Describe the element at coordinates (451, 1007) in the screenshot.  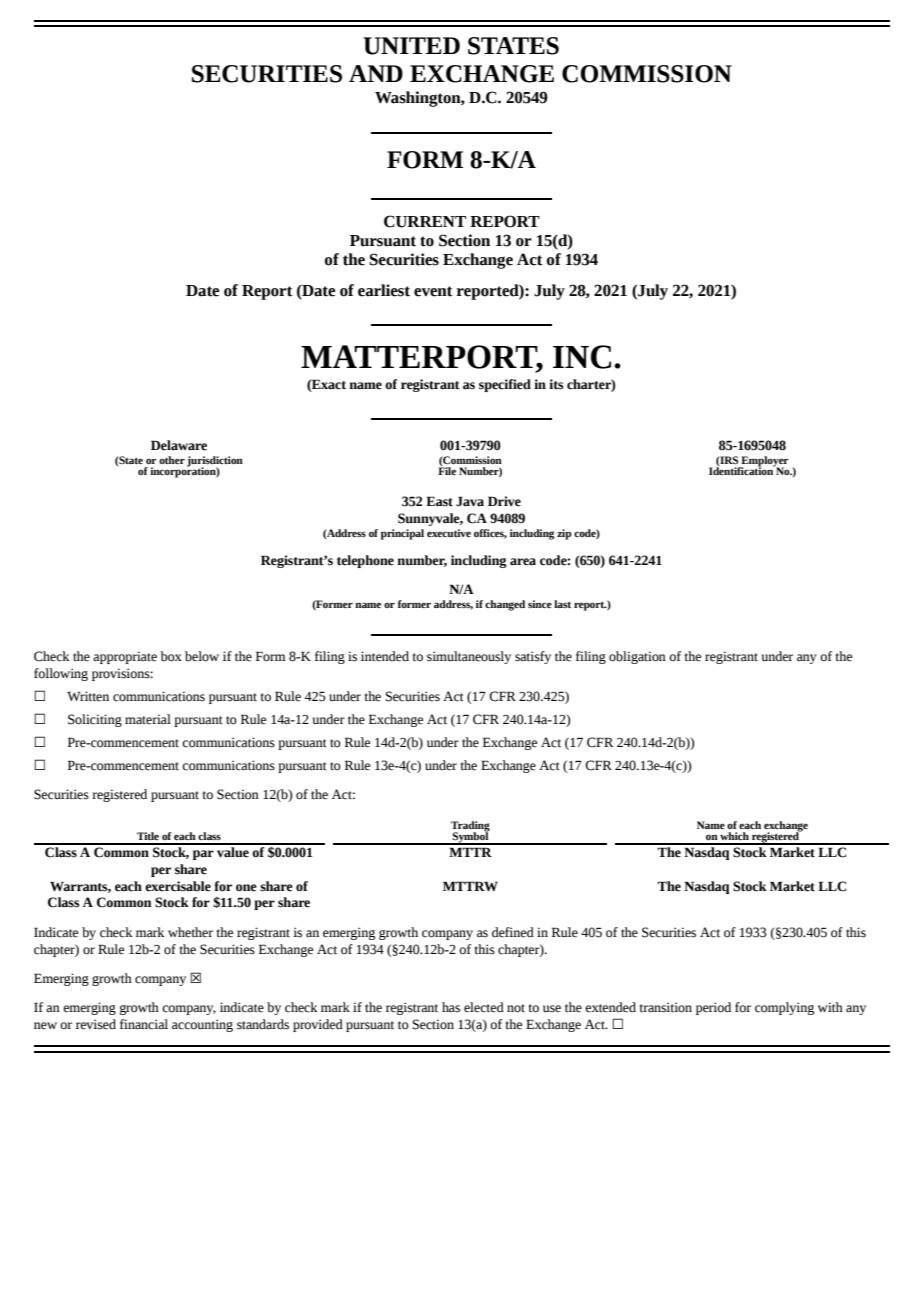
I see `has` at that location.
